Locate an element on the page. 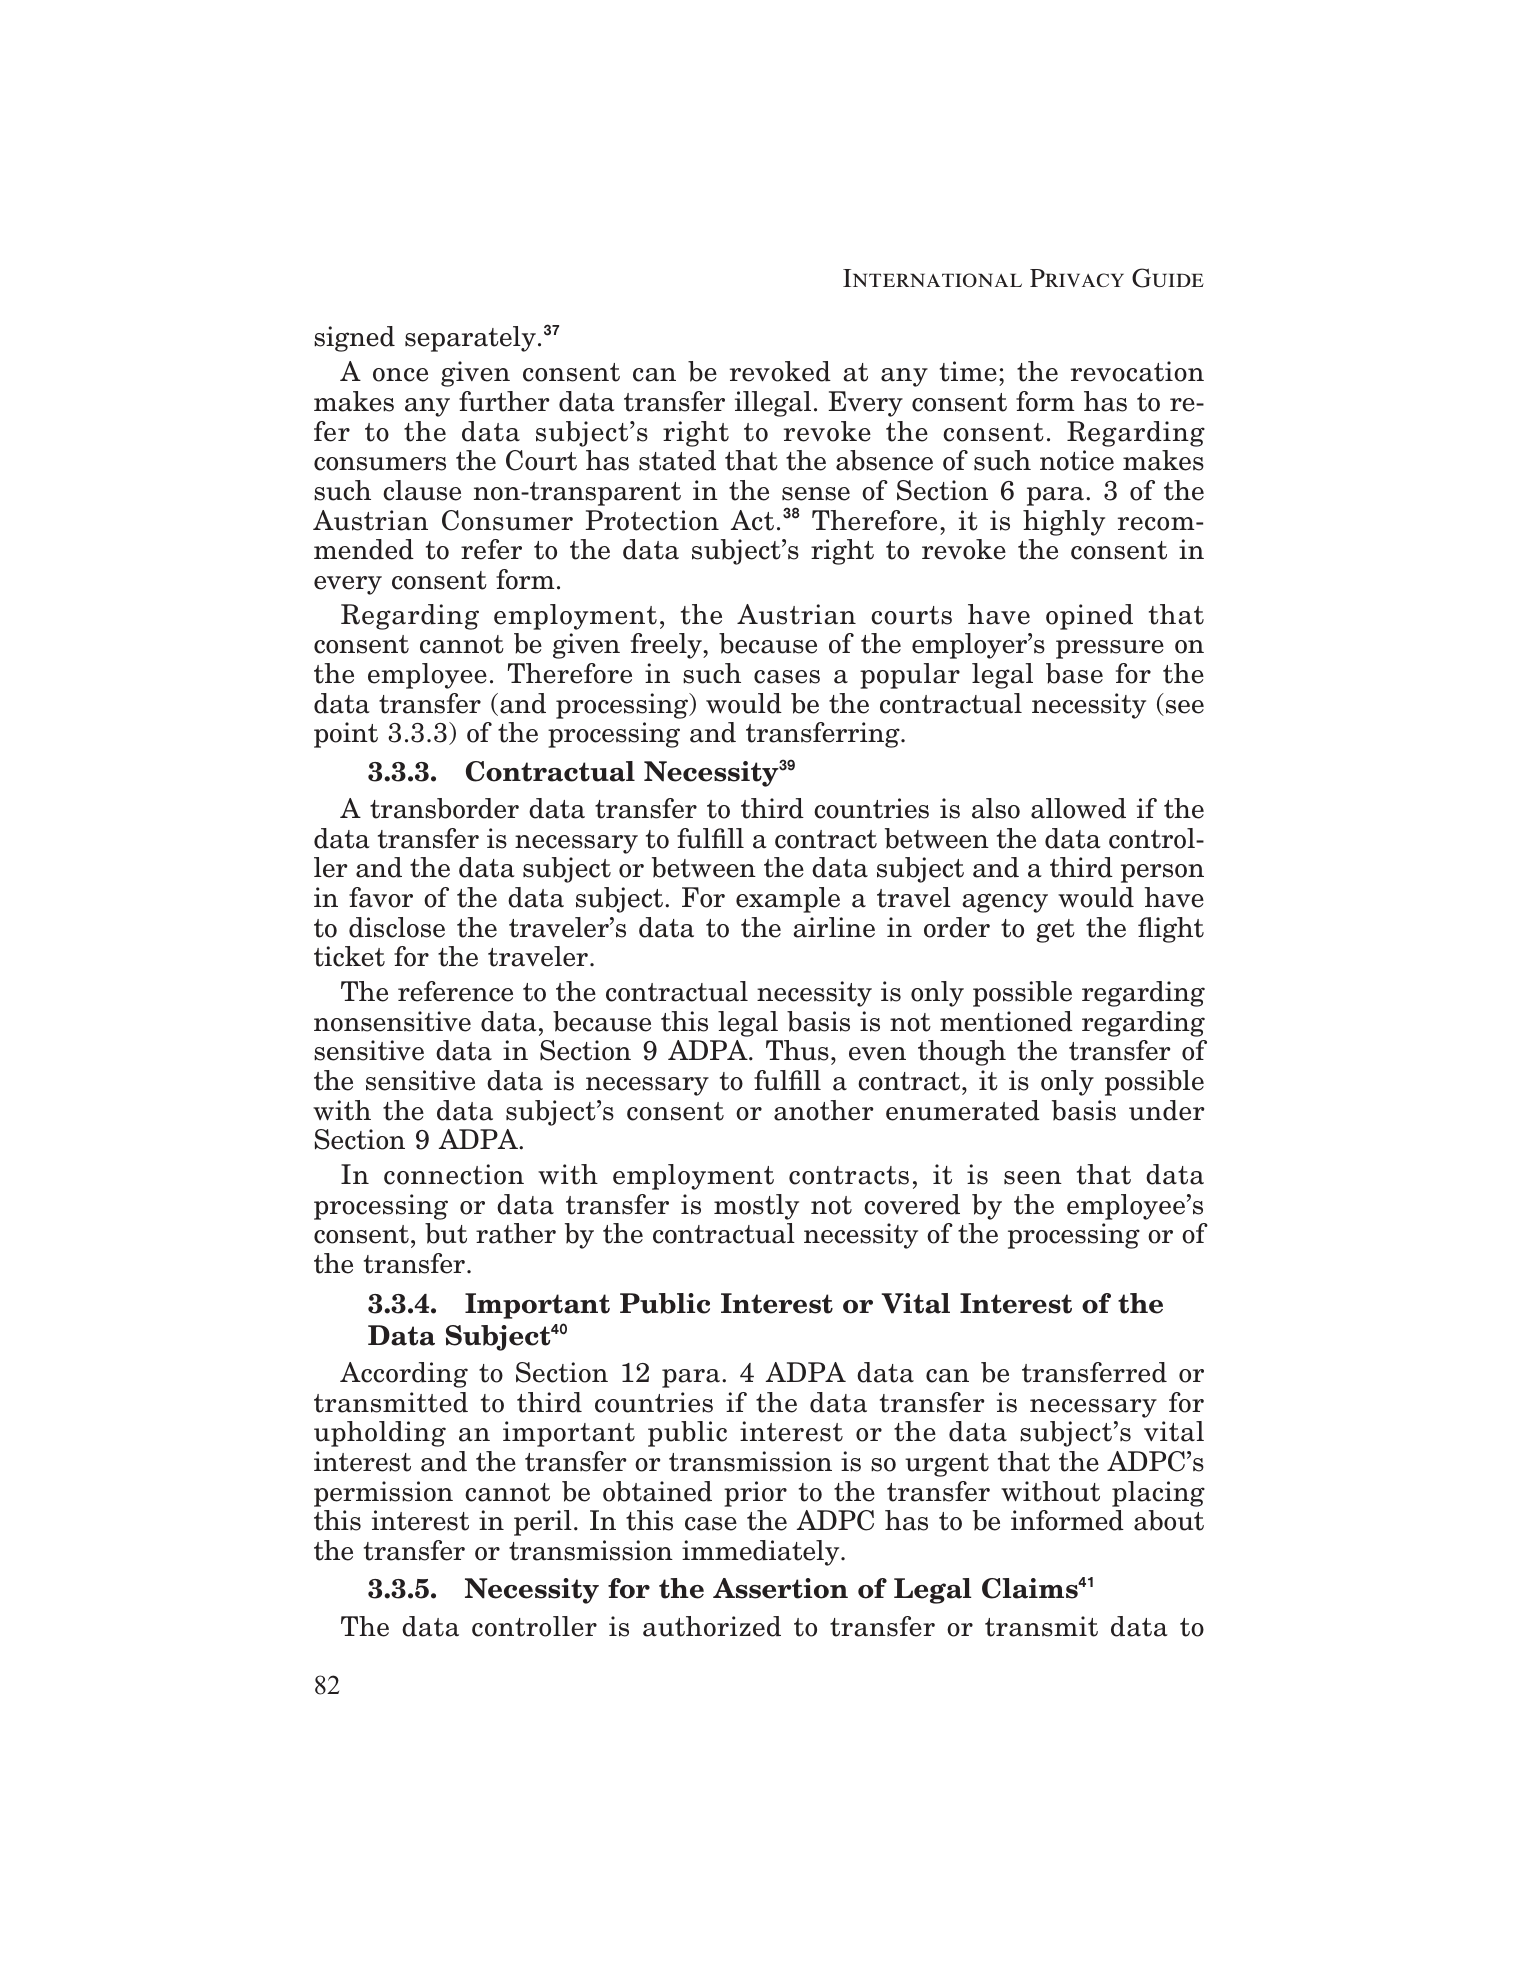 This image has width=1518, height=1964. peril is located at coordinates (543, 1523).
